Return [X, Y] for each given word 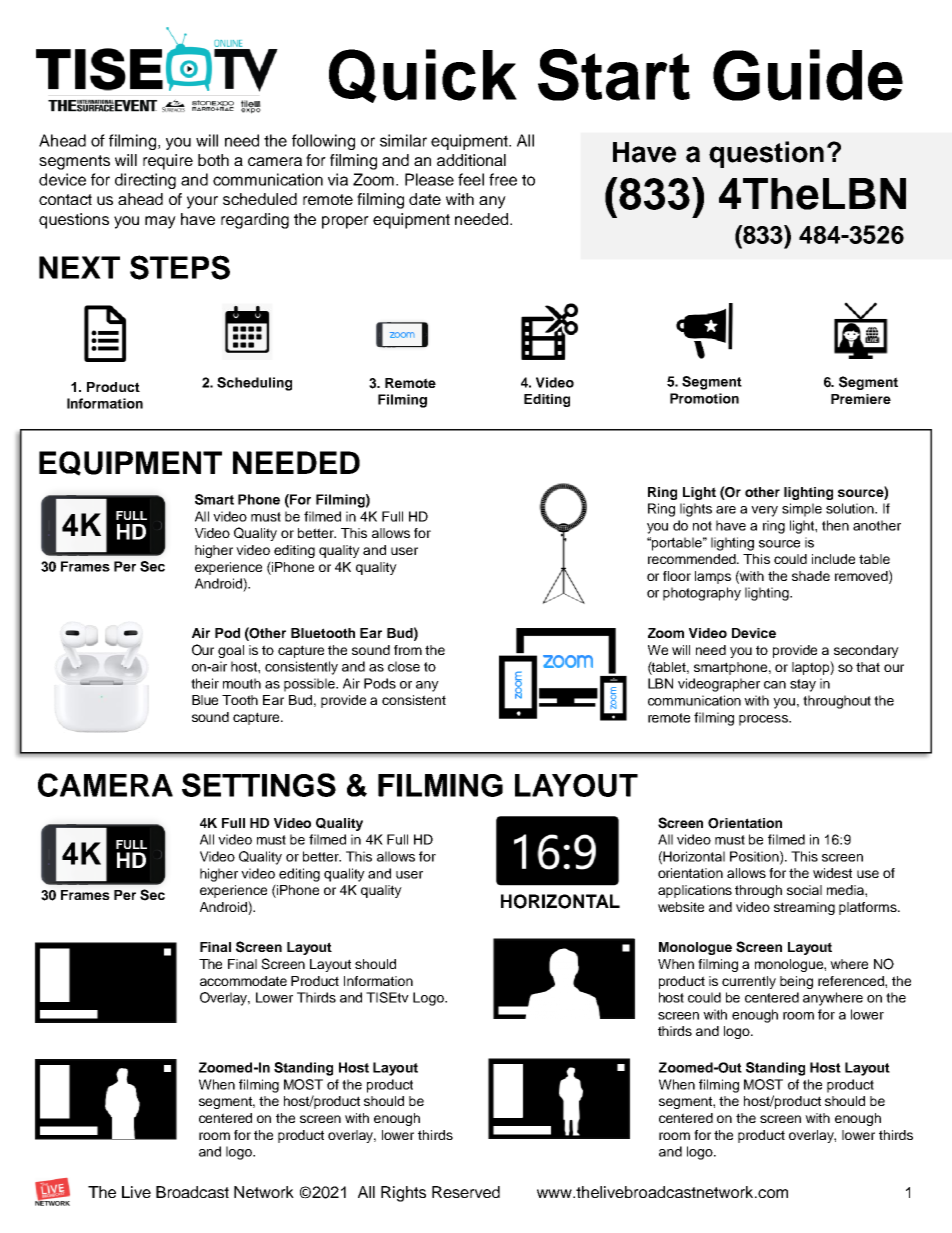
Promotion [704, 398]
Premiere [861, 399]
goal [231, 651]
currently [749, 982]
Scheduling [254, 384]
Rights [403, 1194]
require [168, 162]
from [408, 650]
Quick [423, 76]
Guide [808, 75]
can [775, 685]
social [804, 890]
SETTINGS [259, 785]
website [681, 907]
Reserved [466, 1192]
